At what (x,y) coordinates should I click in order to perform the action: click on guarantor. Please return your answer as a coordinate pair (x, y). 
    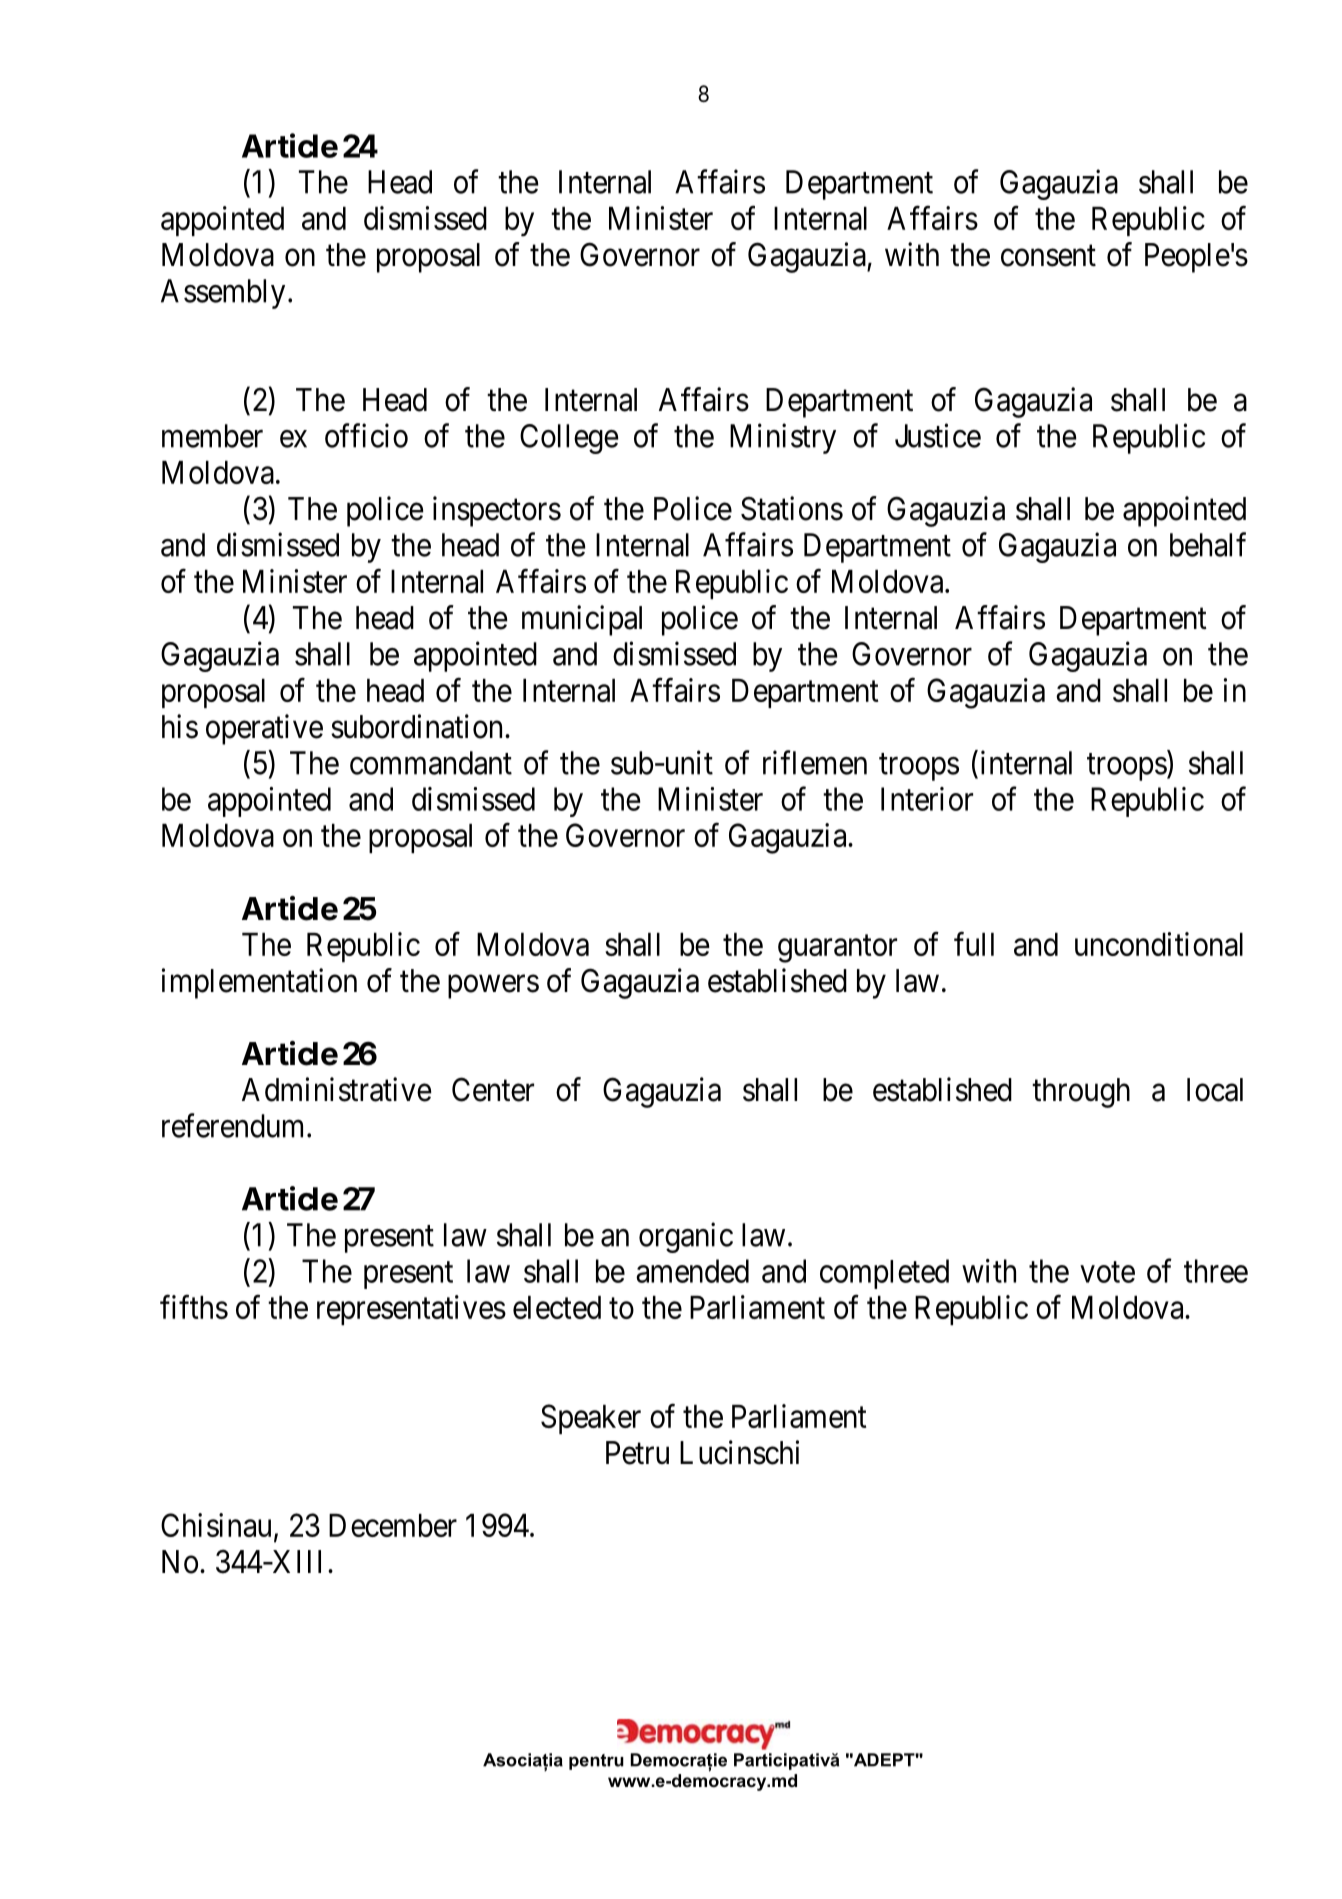
    Looking at the image, I should click on (837, 949).
